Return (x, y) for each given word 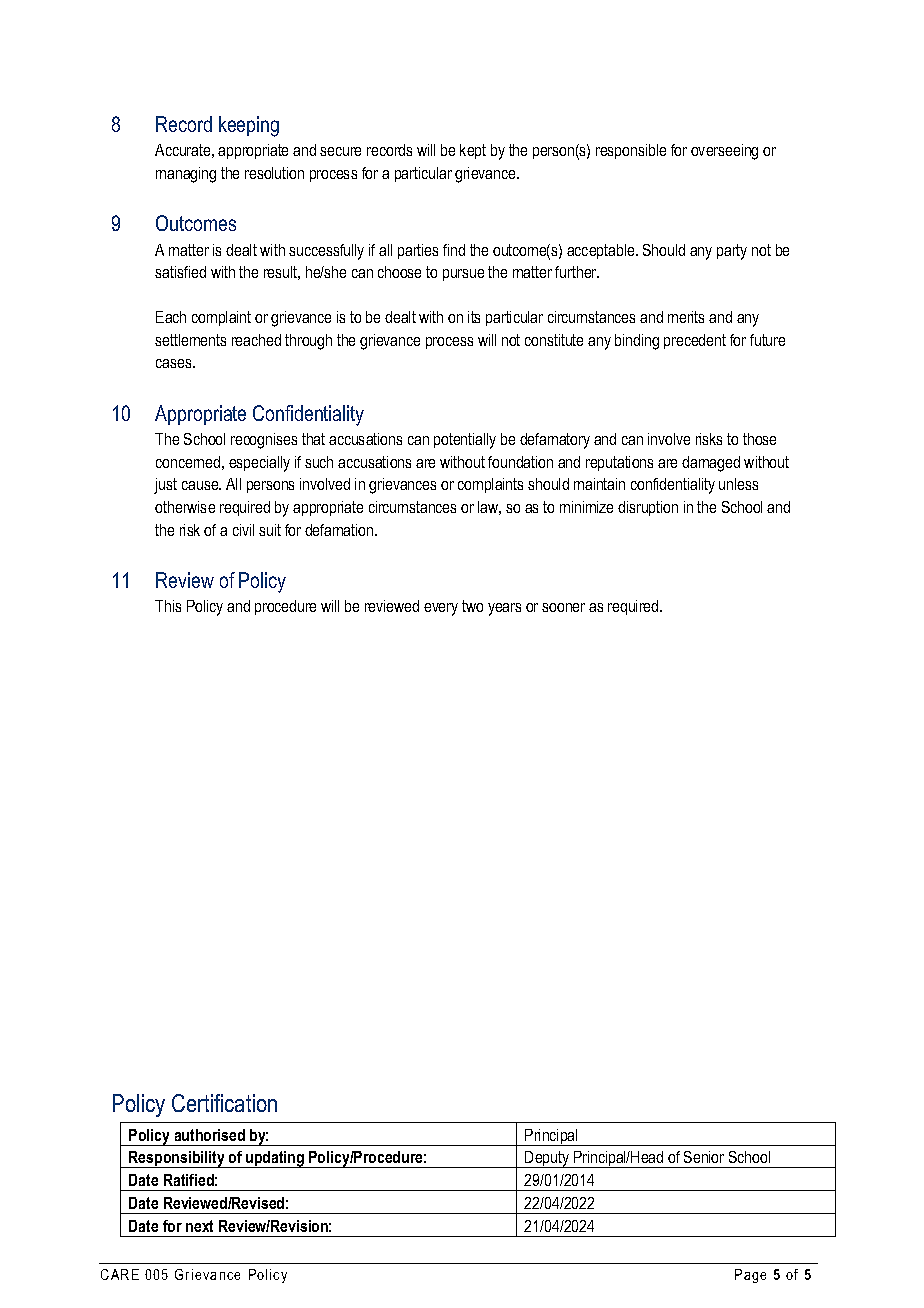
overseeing (724, 152)
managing (186, 175)
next (199, 1226)
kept (473, 151)
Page (750, 1276)
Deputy (548, 1159)
